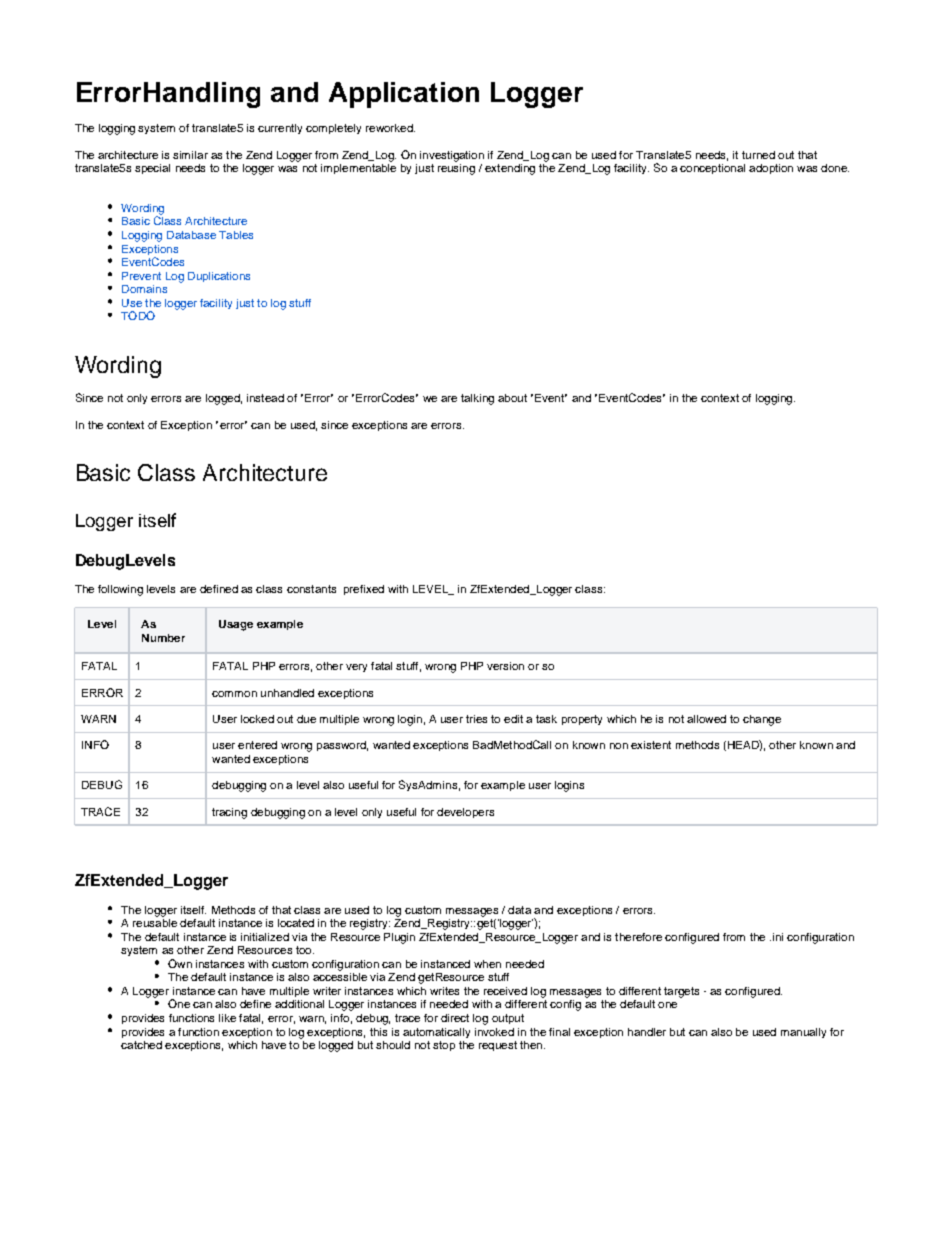 The height and width of the page is (1233, 952). I want to click on investigation, so click(452, 156).
